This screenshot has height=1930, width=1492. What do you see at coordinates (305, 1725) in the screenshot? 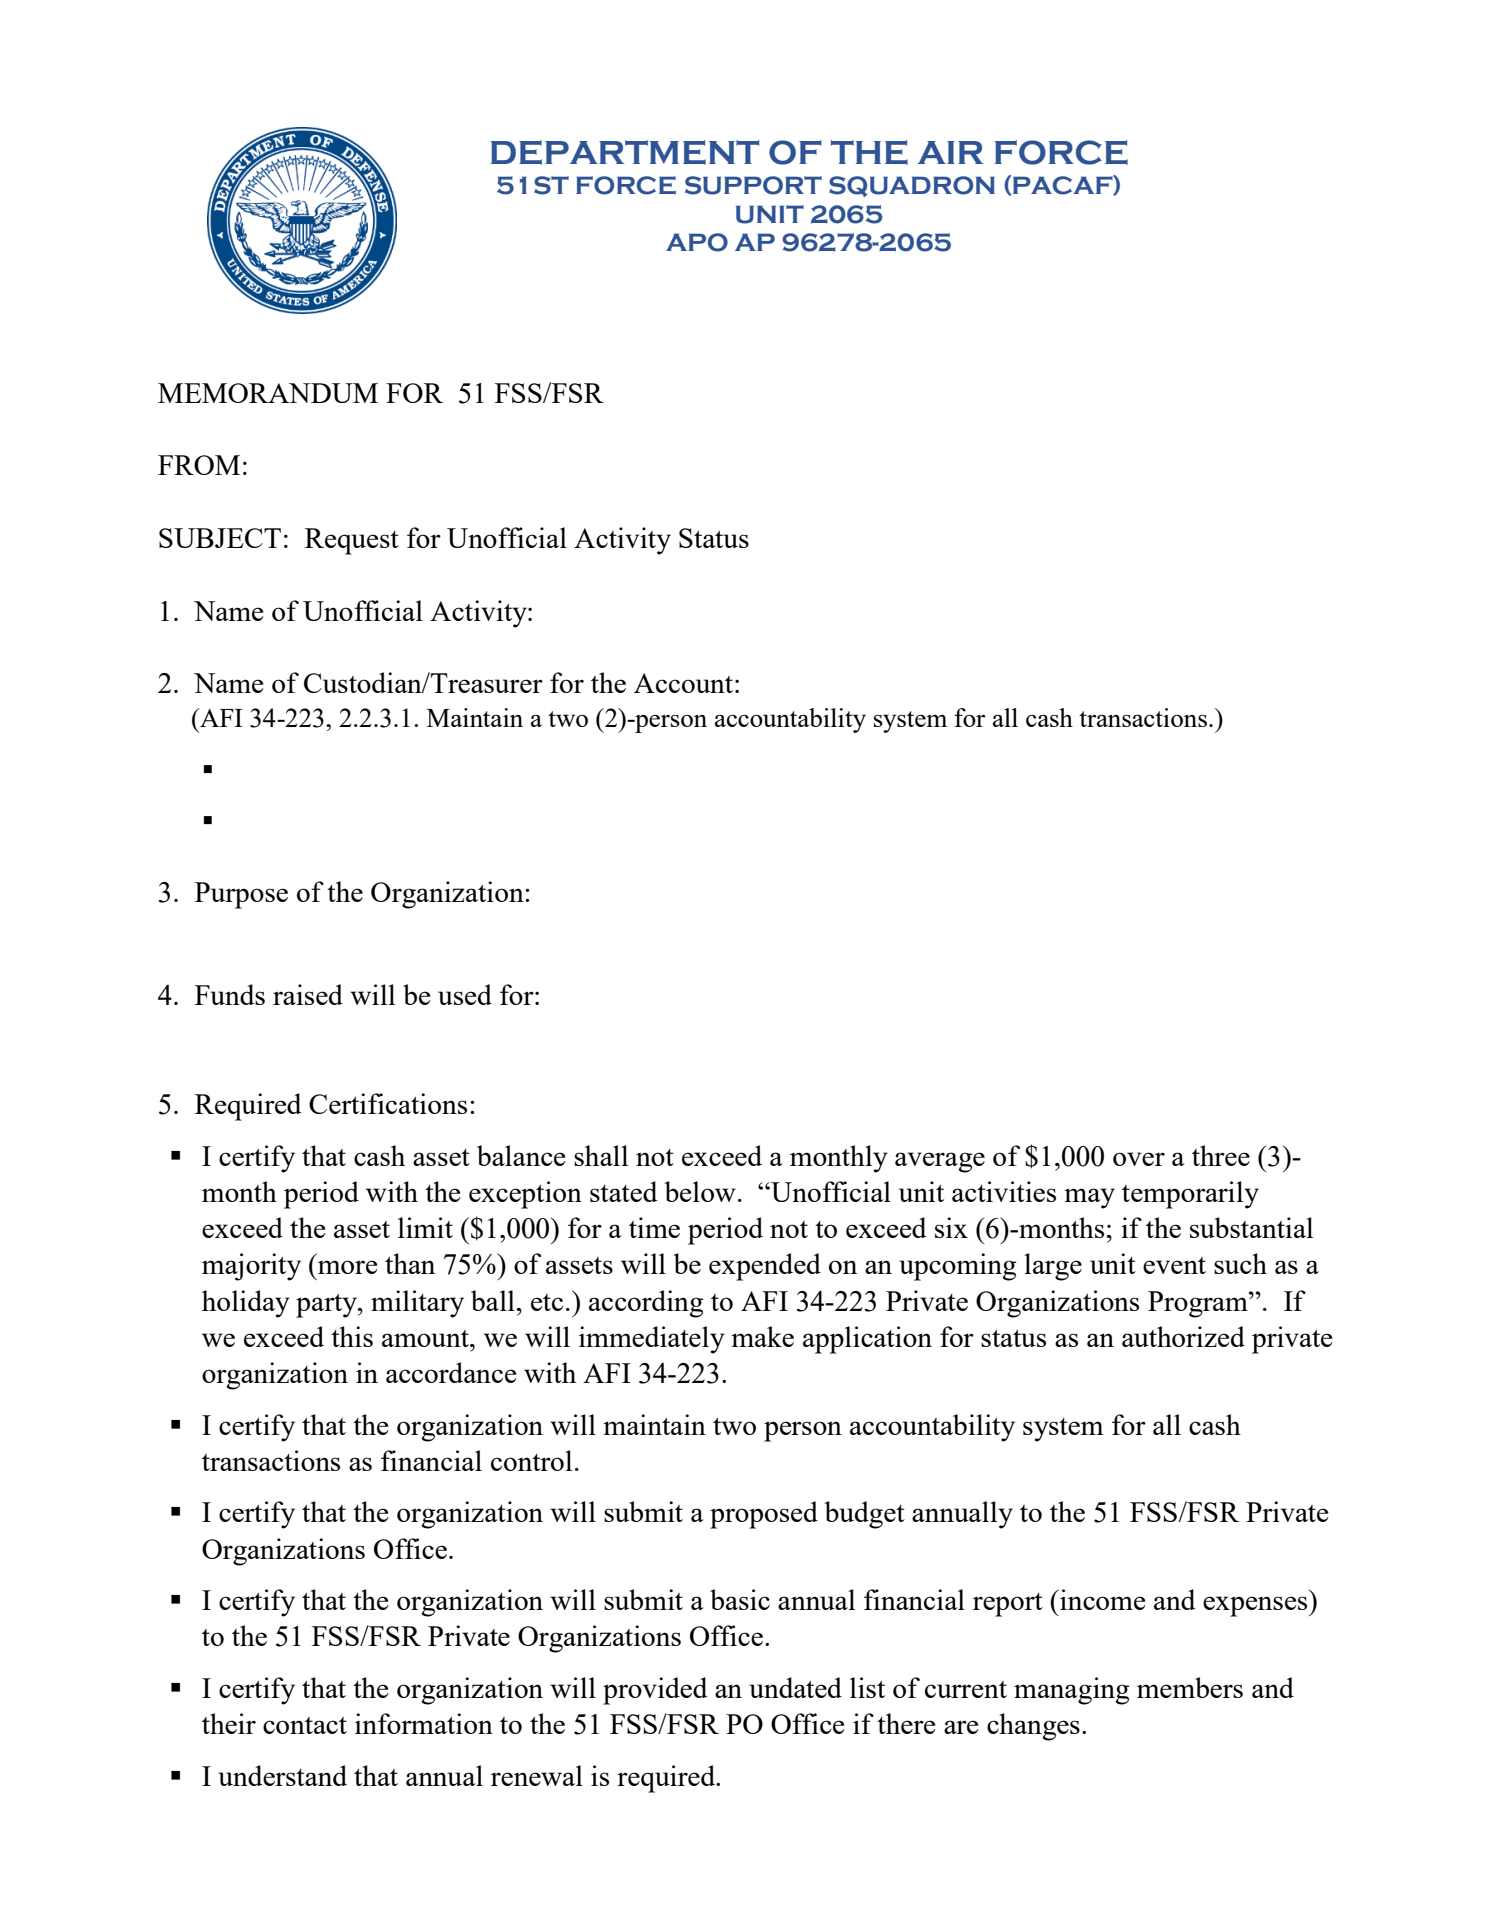
I see `contact` at bounding box center [305, 1725].
